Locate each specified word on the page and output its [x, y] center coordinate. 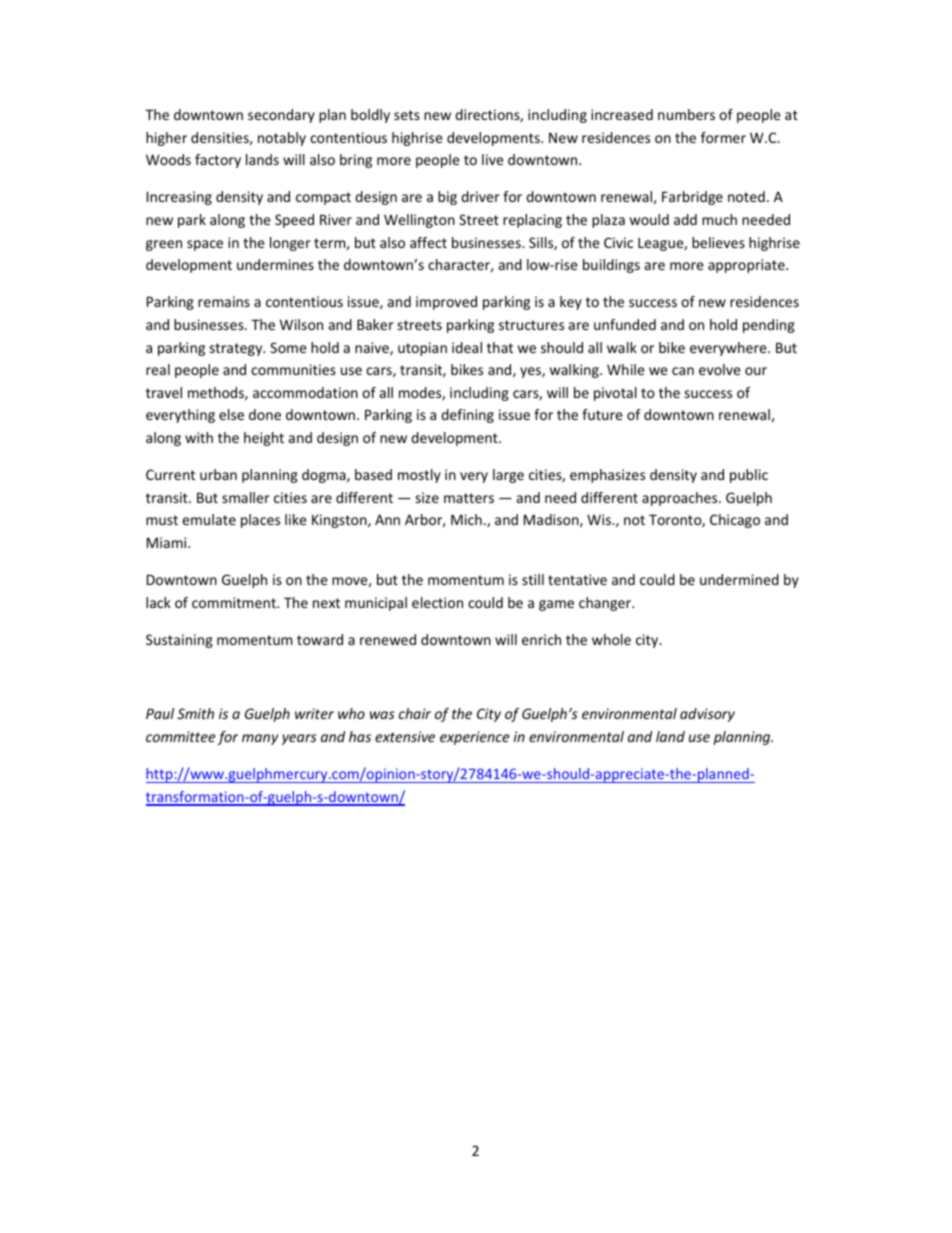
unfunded [625, 324]
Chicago [735, 521]
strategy [237, 349]
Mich [466, 519]
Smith [195, 713]
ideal [467, 347]
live [493, 159]
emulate [209, 519]
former [723, 137]
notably [282, 139]
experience [474, 738]
